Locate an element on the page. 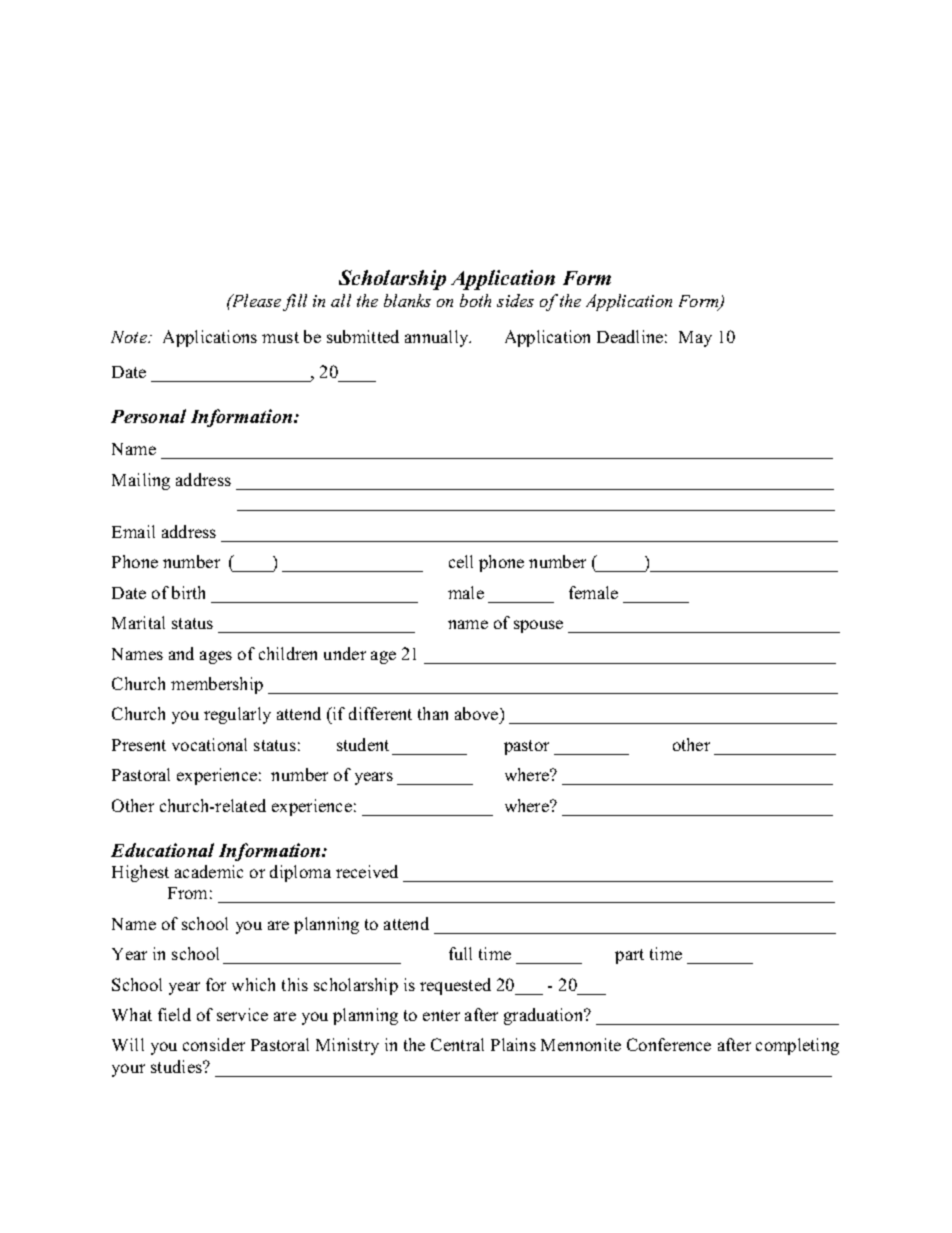 This document has width=952, height=1233. Mailing is located at coordinates (141, 481).
